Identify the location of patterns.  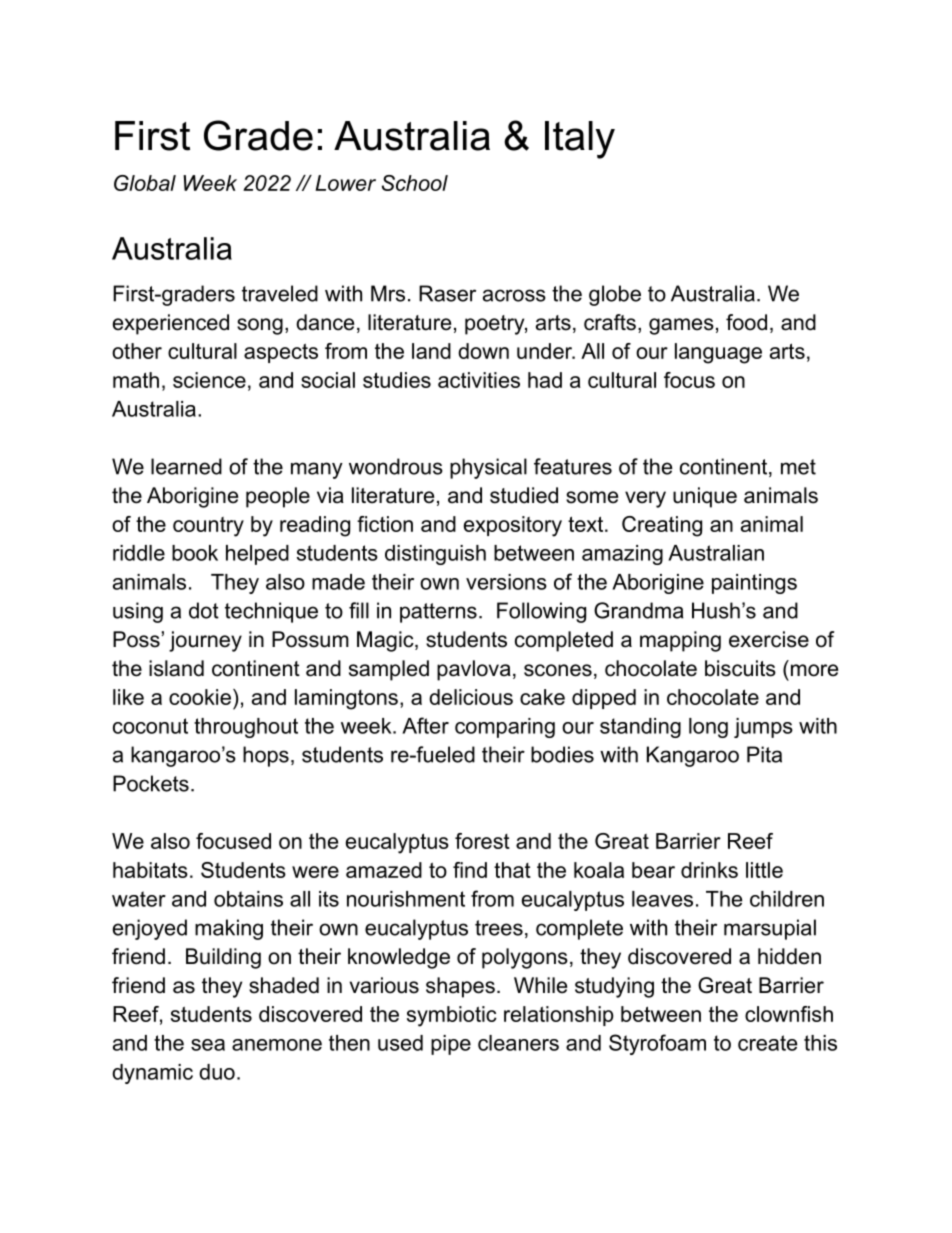
(438, 613).
